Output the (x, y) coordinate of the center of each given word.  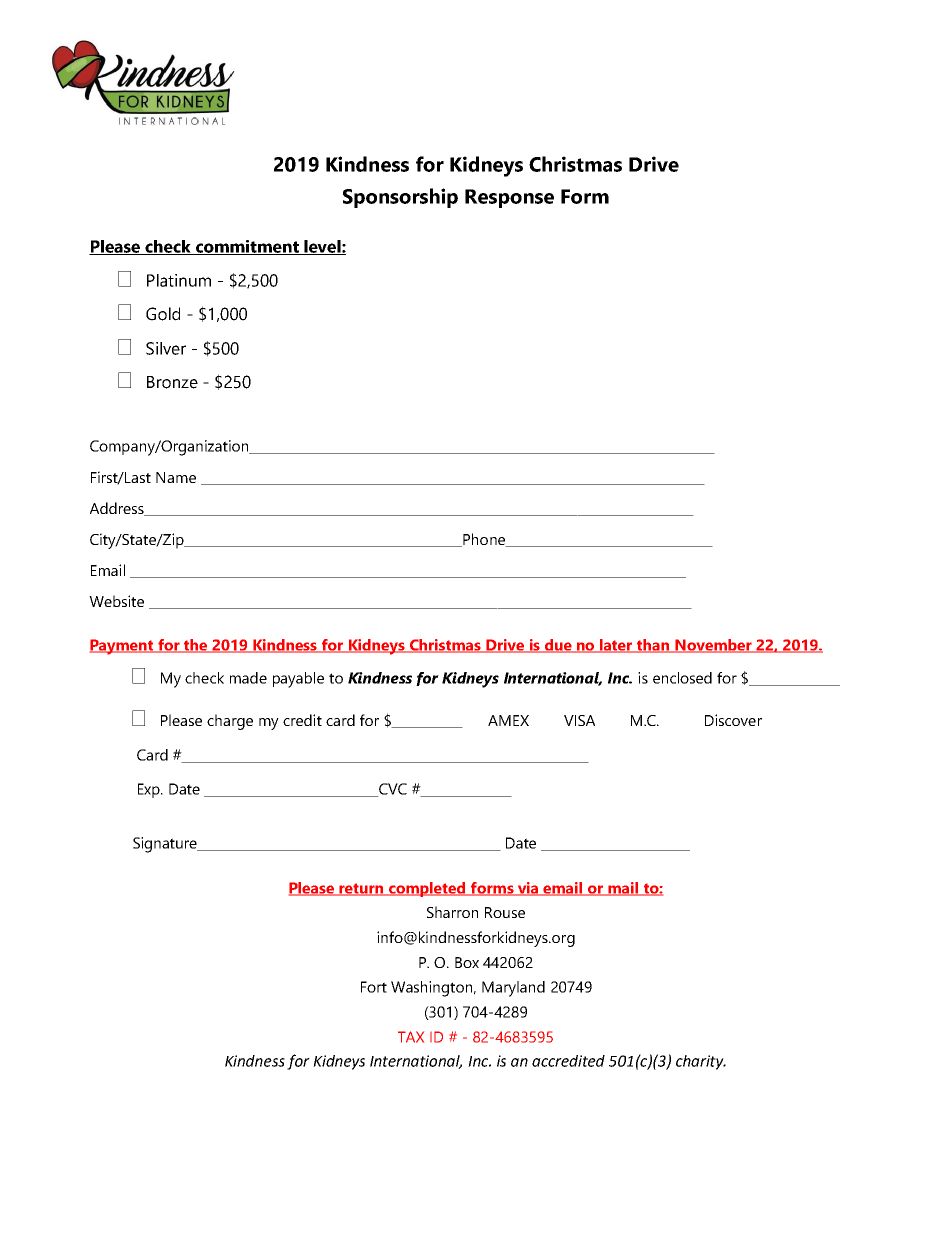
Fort (374, 987)
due (558, 646)
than (653, 646)
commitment (247, 247)
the (196, 646)
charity (701, 1062)
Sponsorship (400, 198)
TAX (411, 1037)
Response (509, 198)
